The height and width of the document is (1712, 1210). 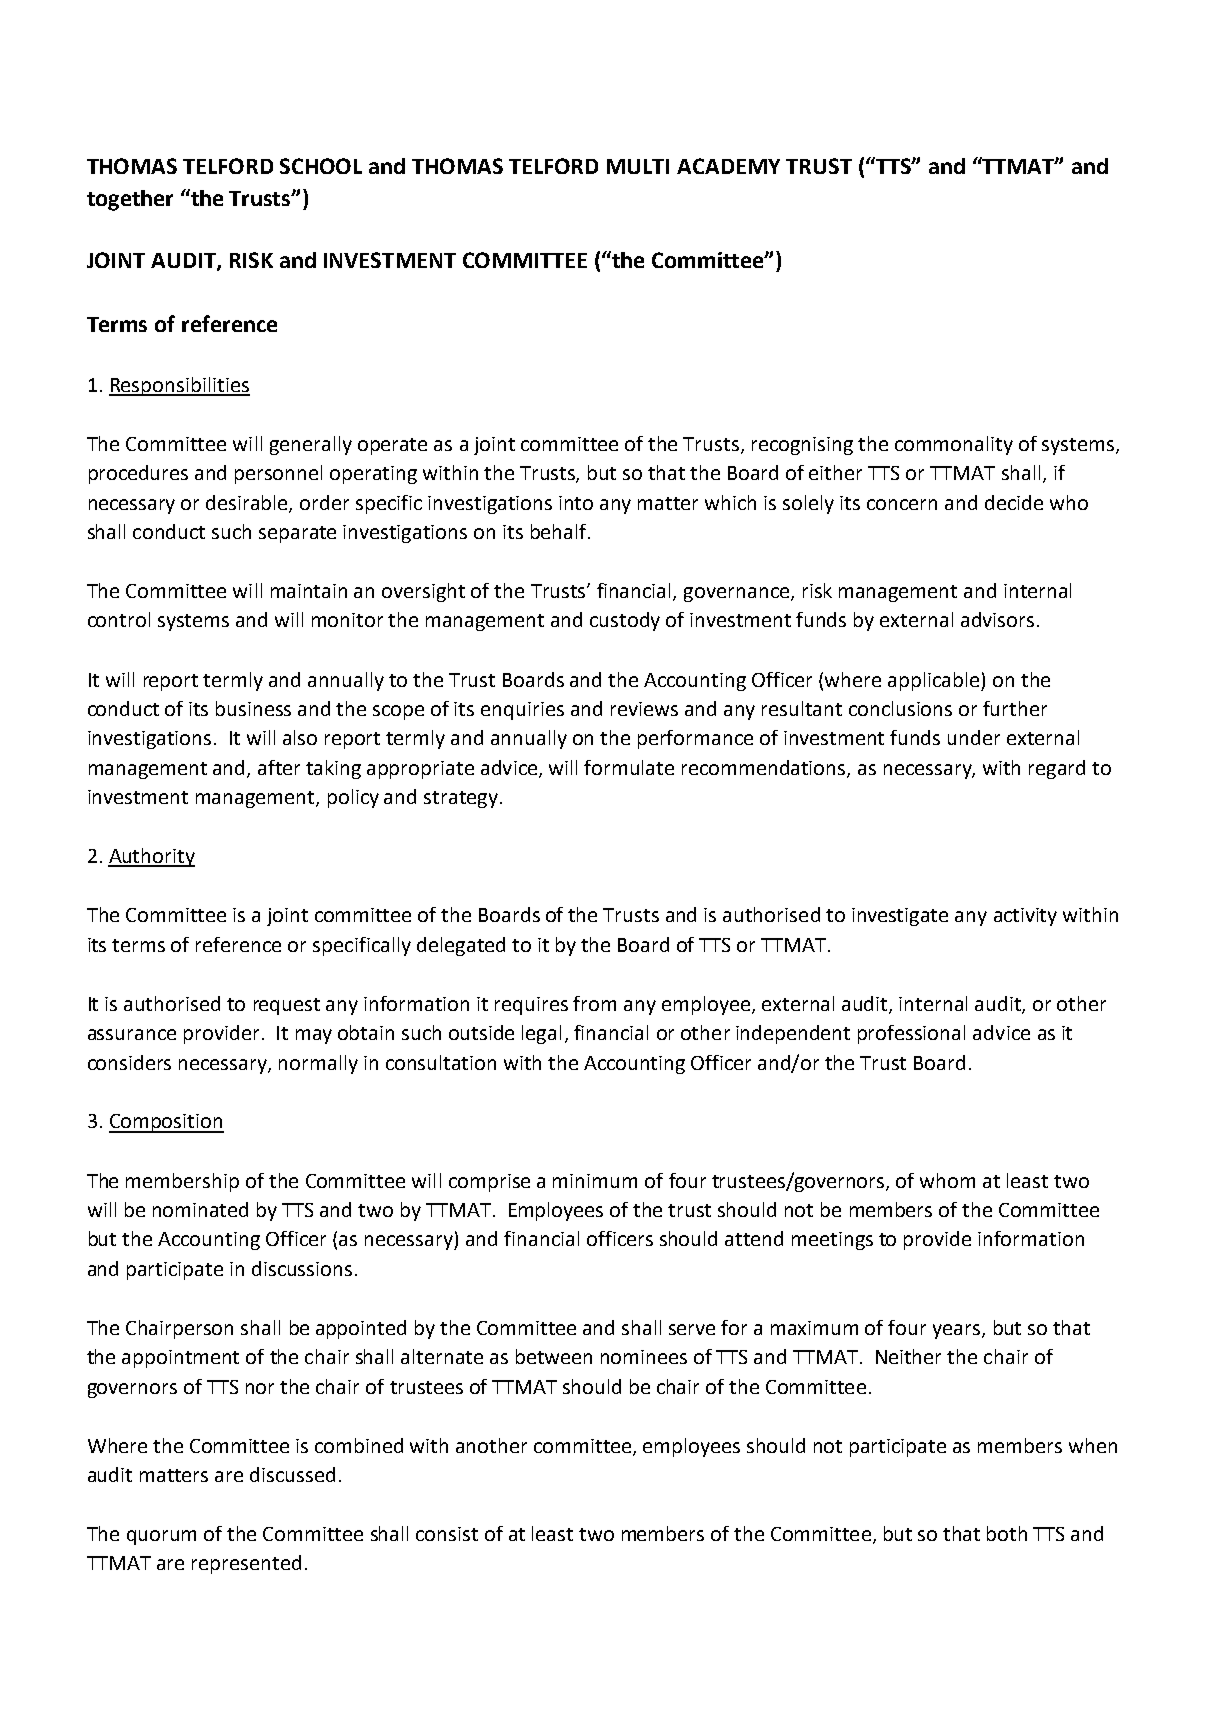 What do you see at coordinates (151, 857) in the document?
I see `Authority` at bounding box center [151, 857].
